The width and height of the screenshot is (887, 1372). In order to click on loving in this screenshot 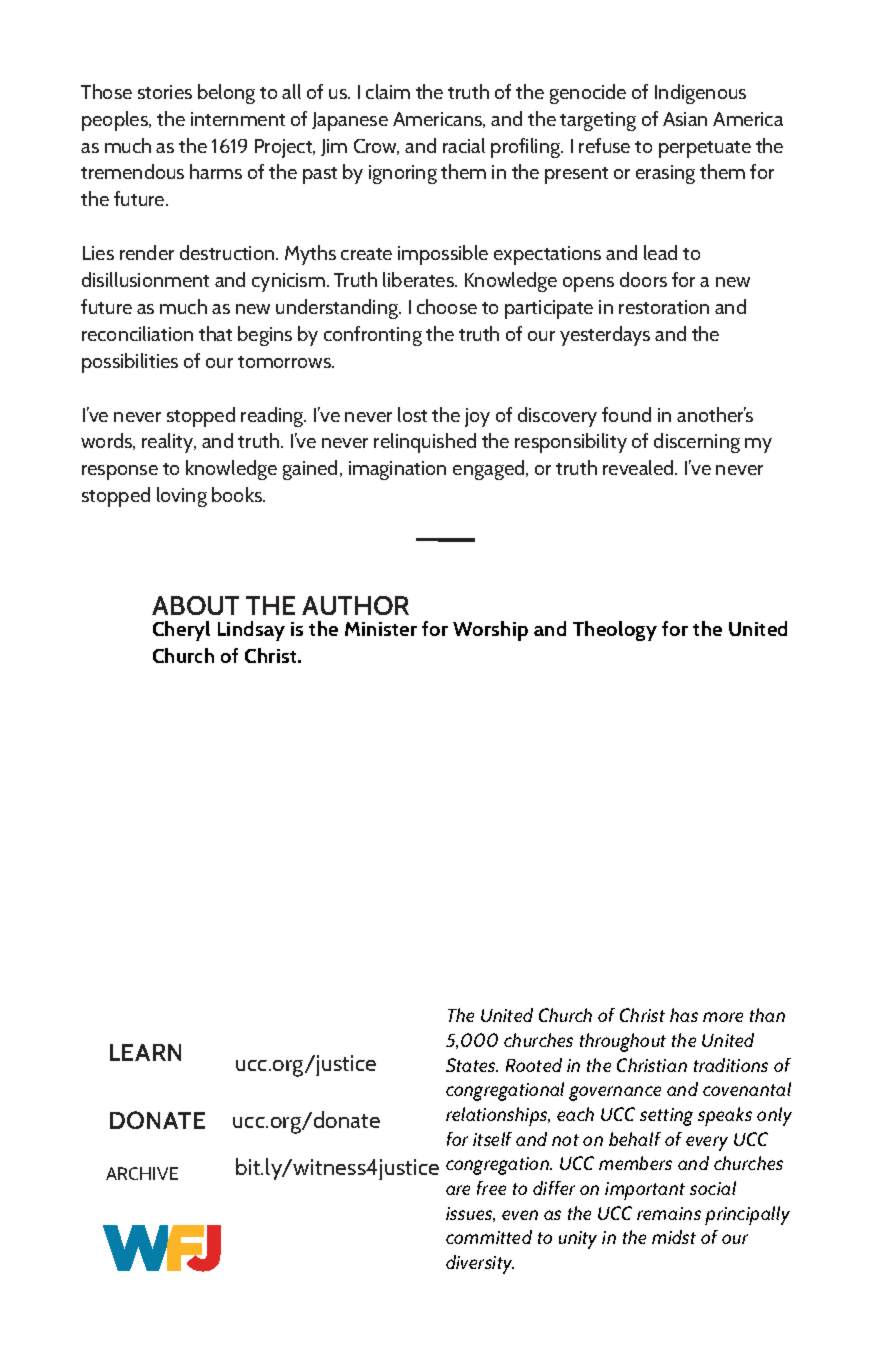, I will do `click(182, 497)`.
